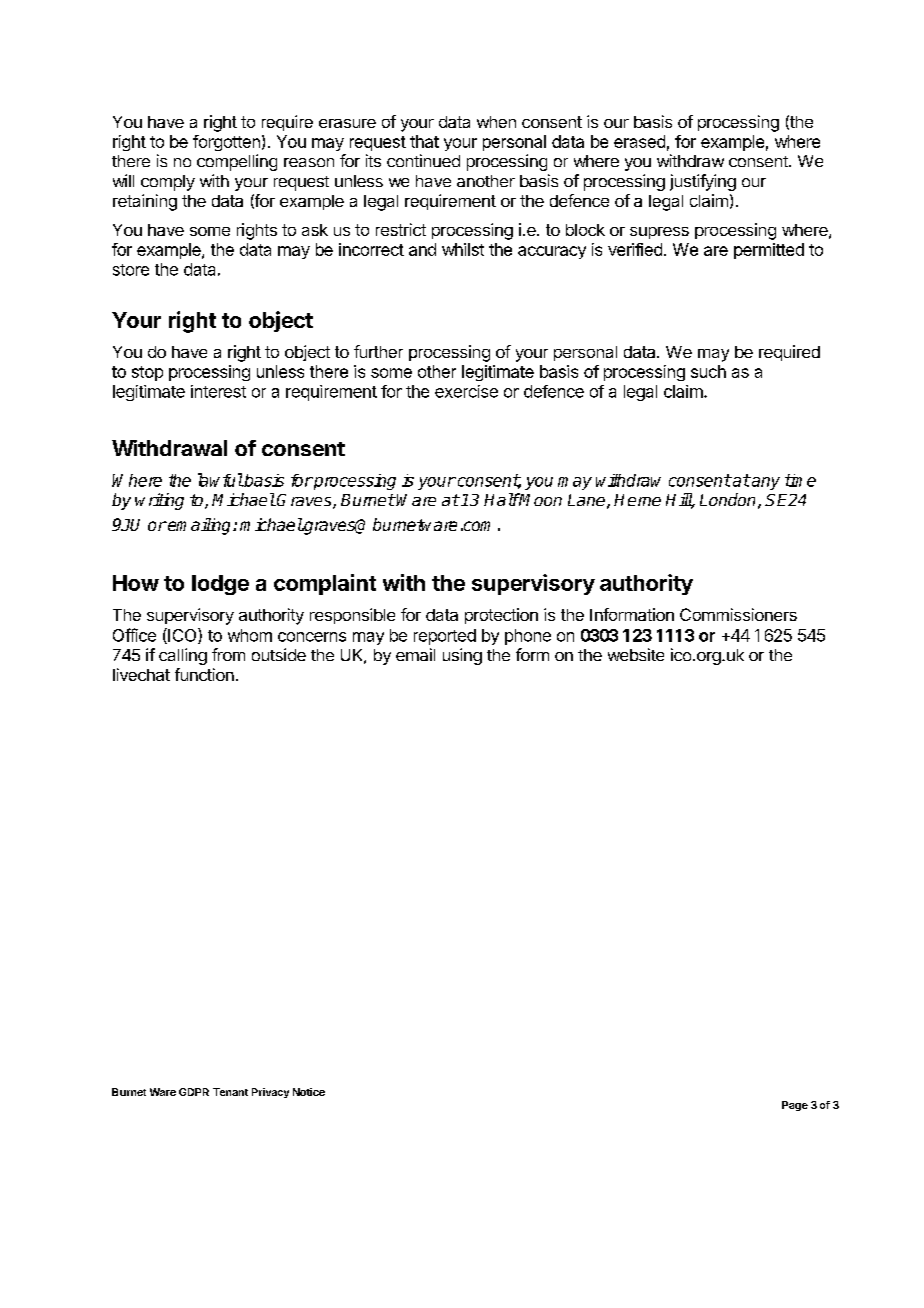  Describe the element at coordinates (765, 483) in the screenshot. I see `any` at that location.
